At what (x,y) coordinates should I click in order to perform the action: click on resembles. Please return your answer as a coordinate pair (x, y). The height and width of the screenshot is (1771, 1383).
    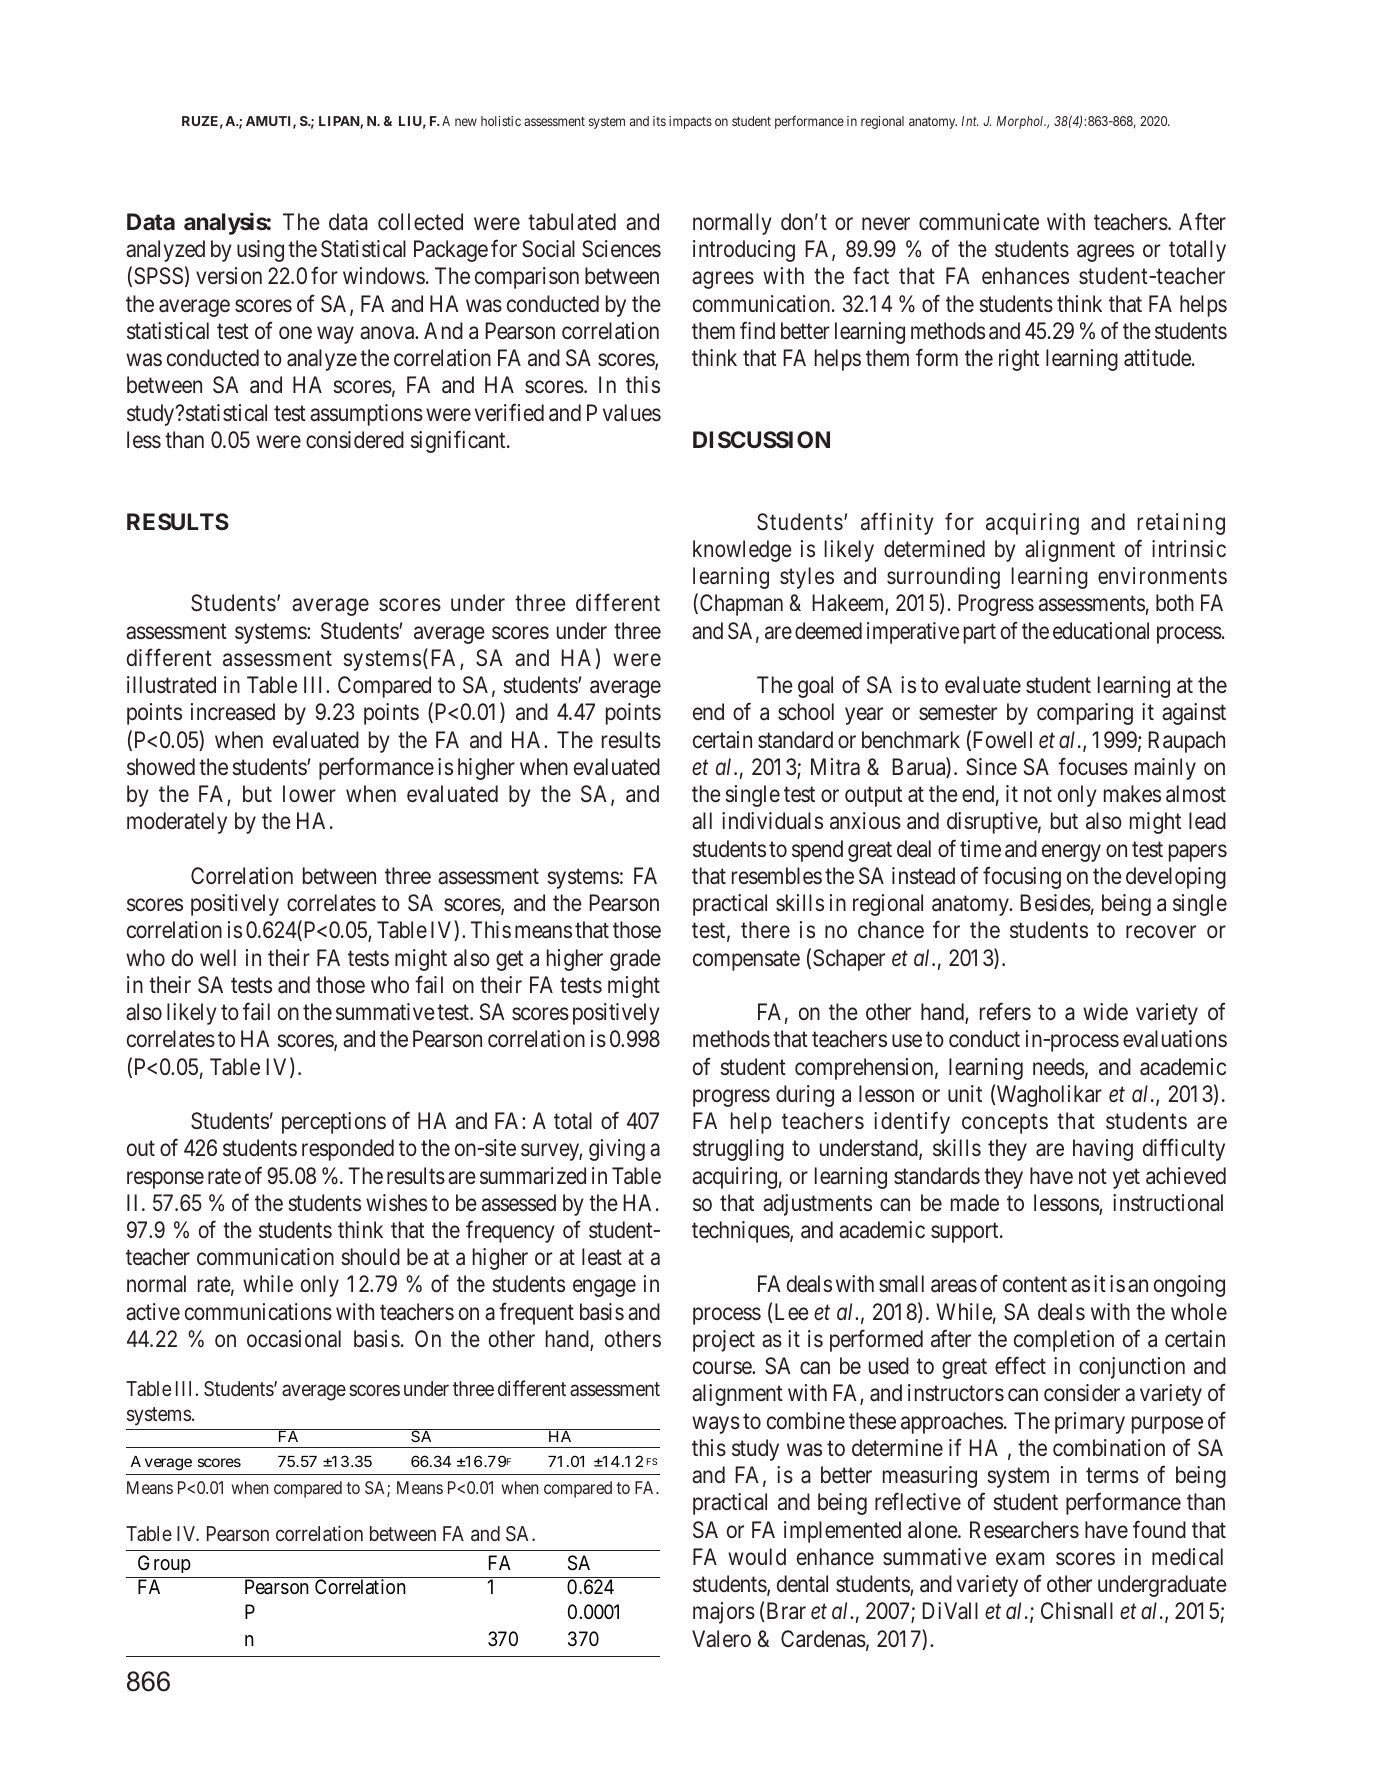
    Looking at the image, I should click on (777, 876).
